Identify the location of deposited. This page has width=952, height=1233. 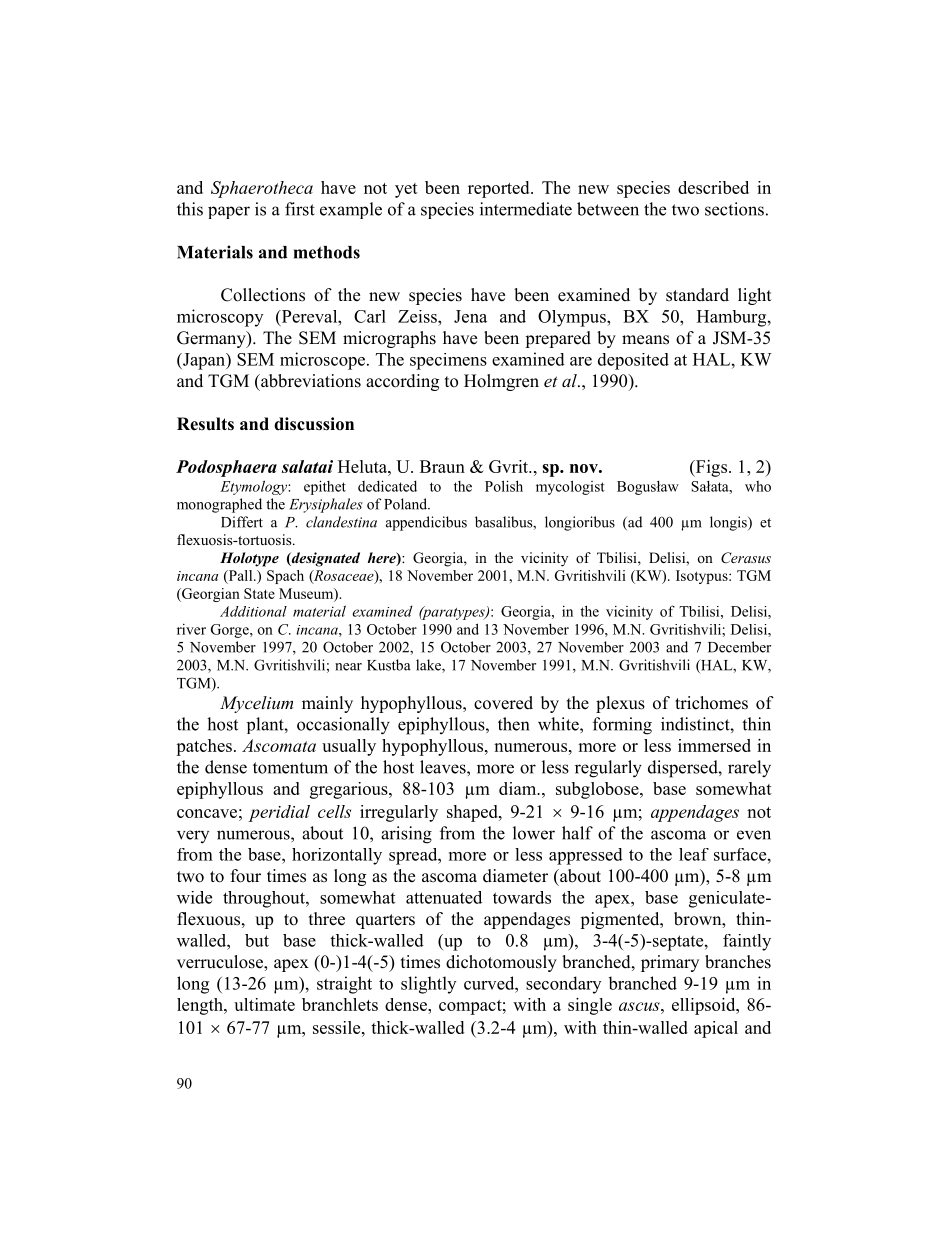
(633, 361).
